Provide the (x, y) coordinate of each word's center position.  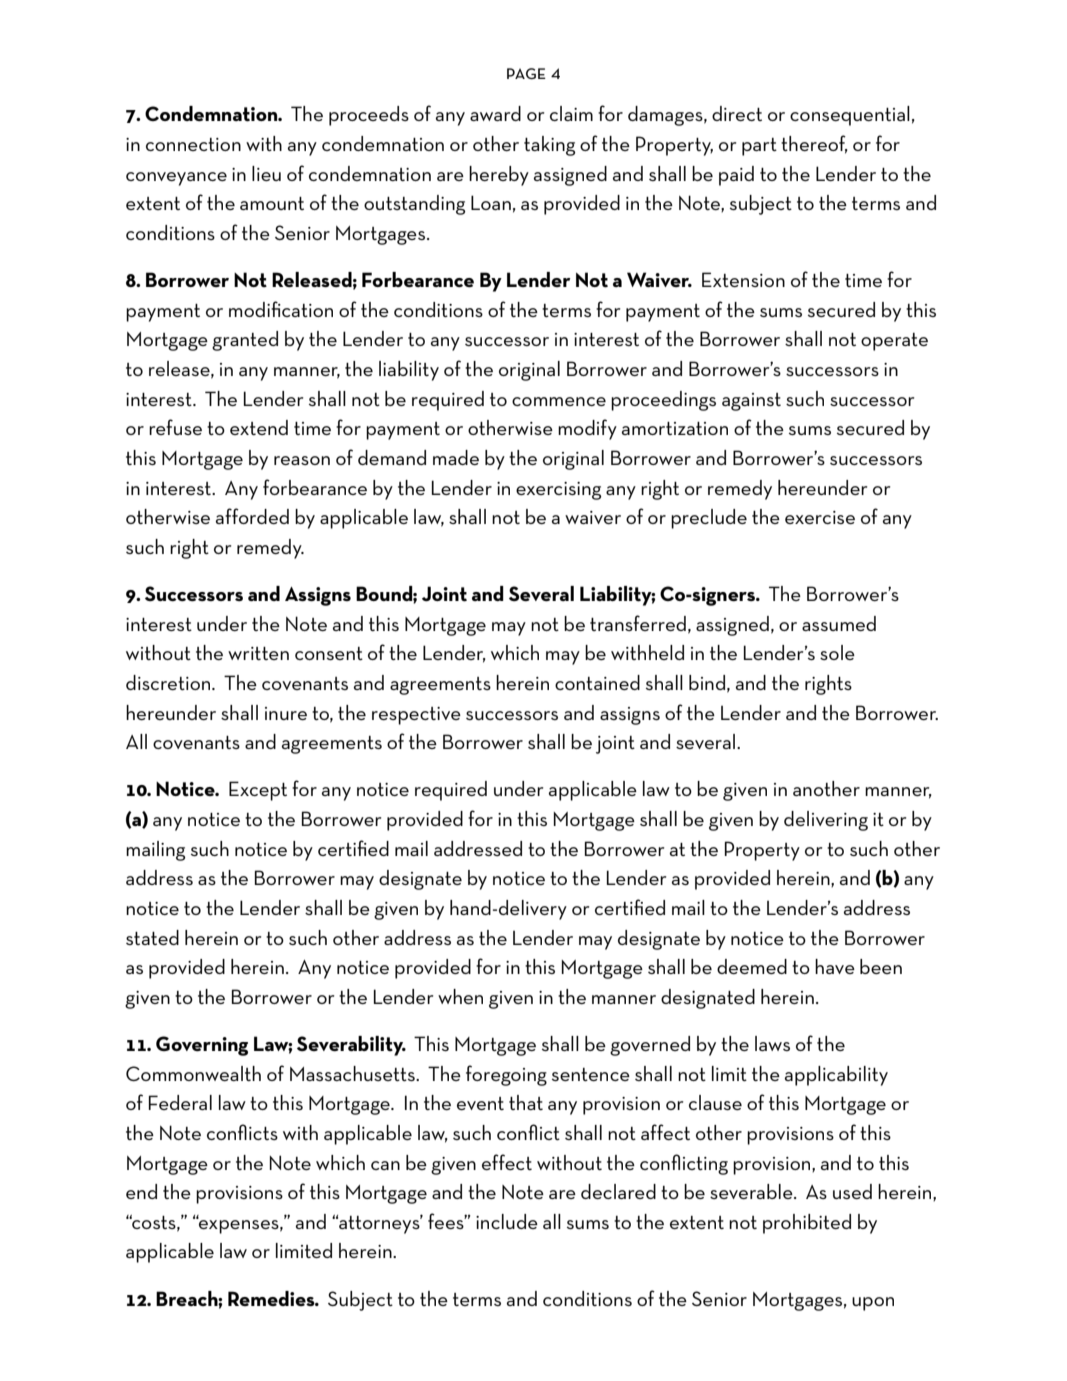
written (258, 653)
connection (193, 144)
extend (259, 427)
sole (837, 652)
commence (559, 401)
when (460, 996)
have (835, 966)
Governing (202, 1046)
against (751, 402)
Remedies (272, 1298)
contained (597, 682)
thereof (814, 144)
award (495, 113)
